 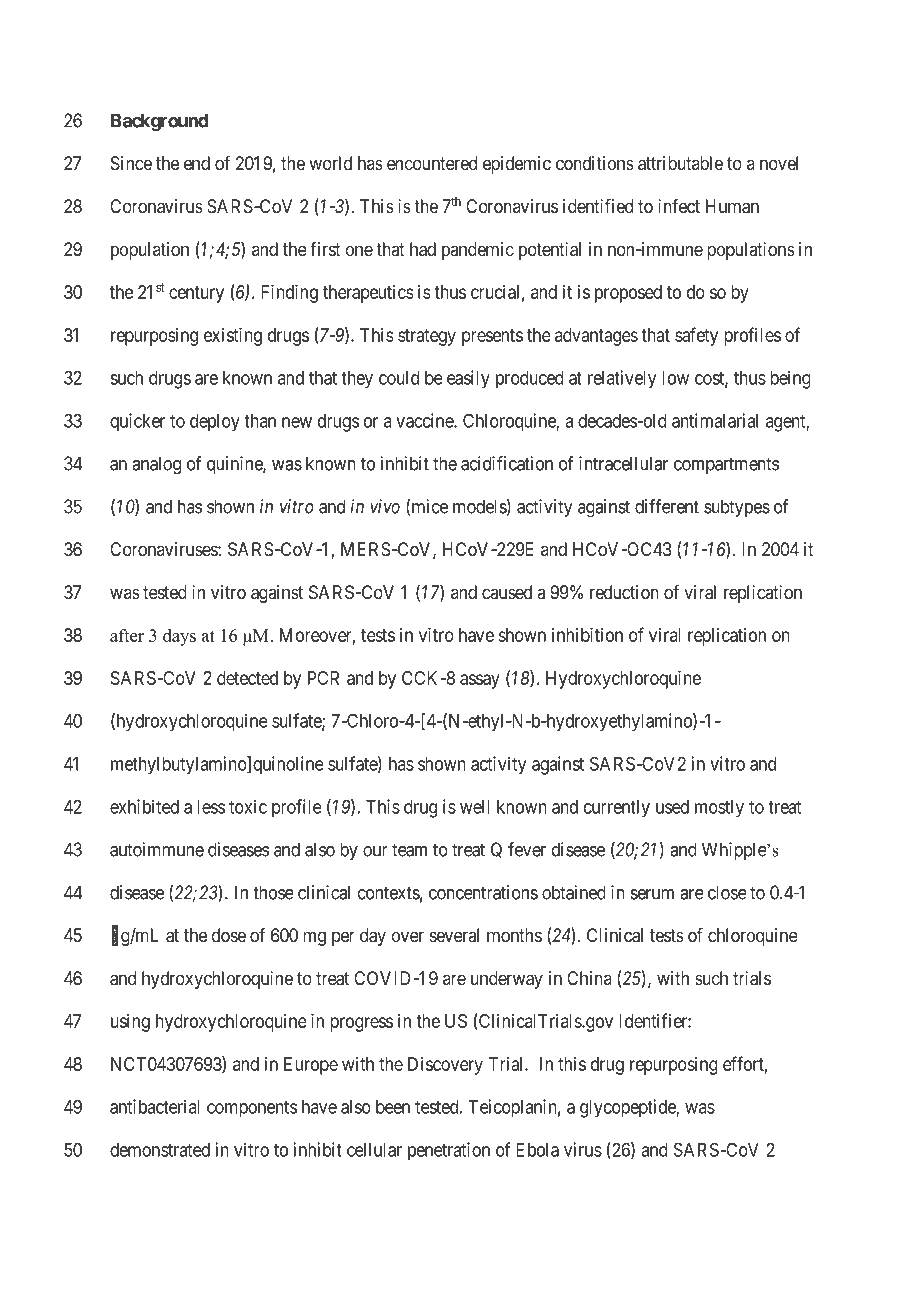 I want to click on mostly, so click(x=719, y=809).
